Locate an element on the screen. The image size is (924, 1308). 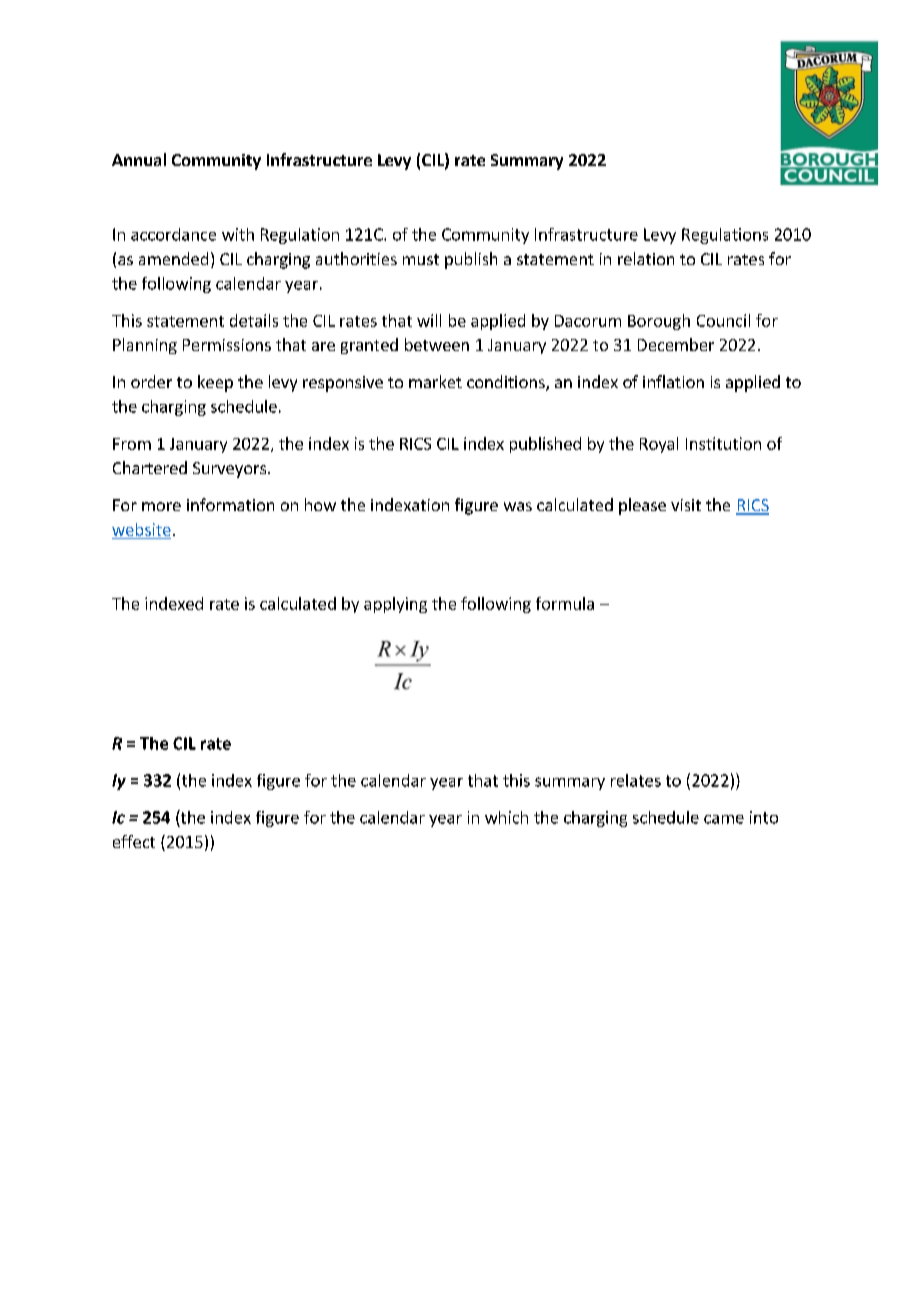
information is located at coordinates (230, 504).
